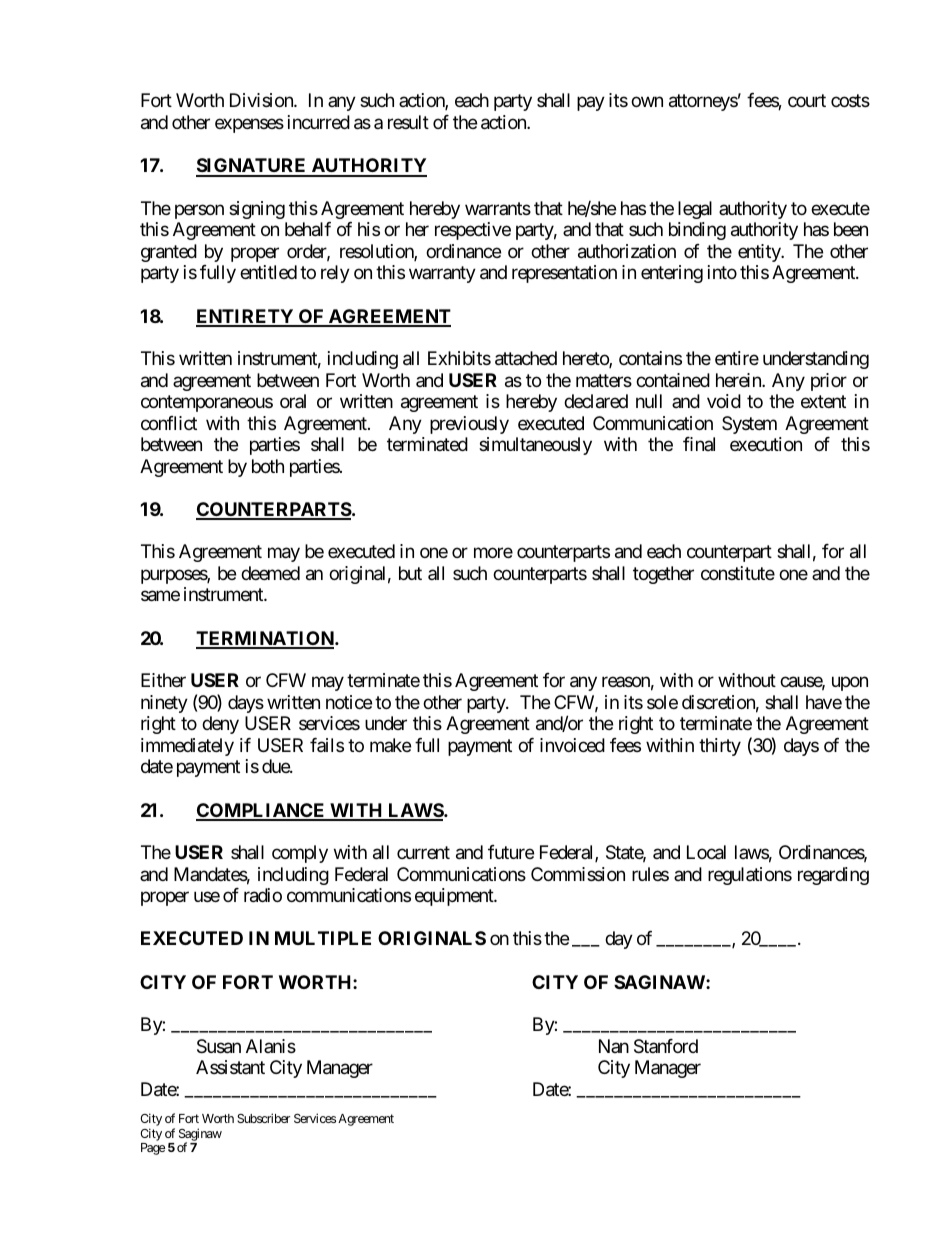 The width and height of the screenshot is (952, 1233). I want to click on radio, so click(263, 895).
